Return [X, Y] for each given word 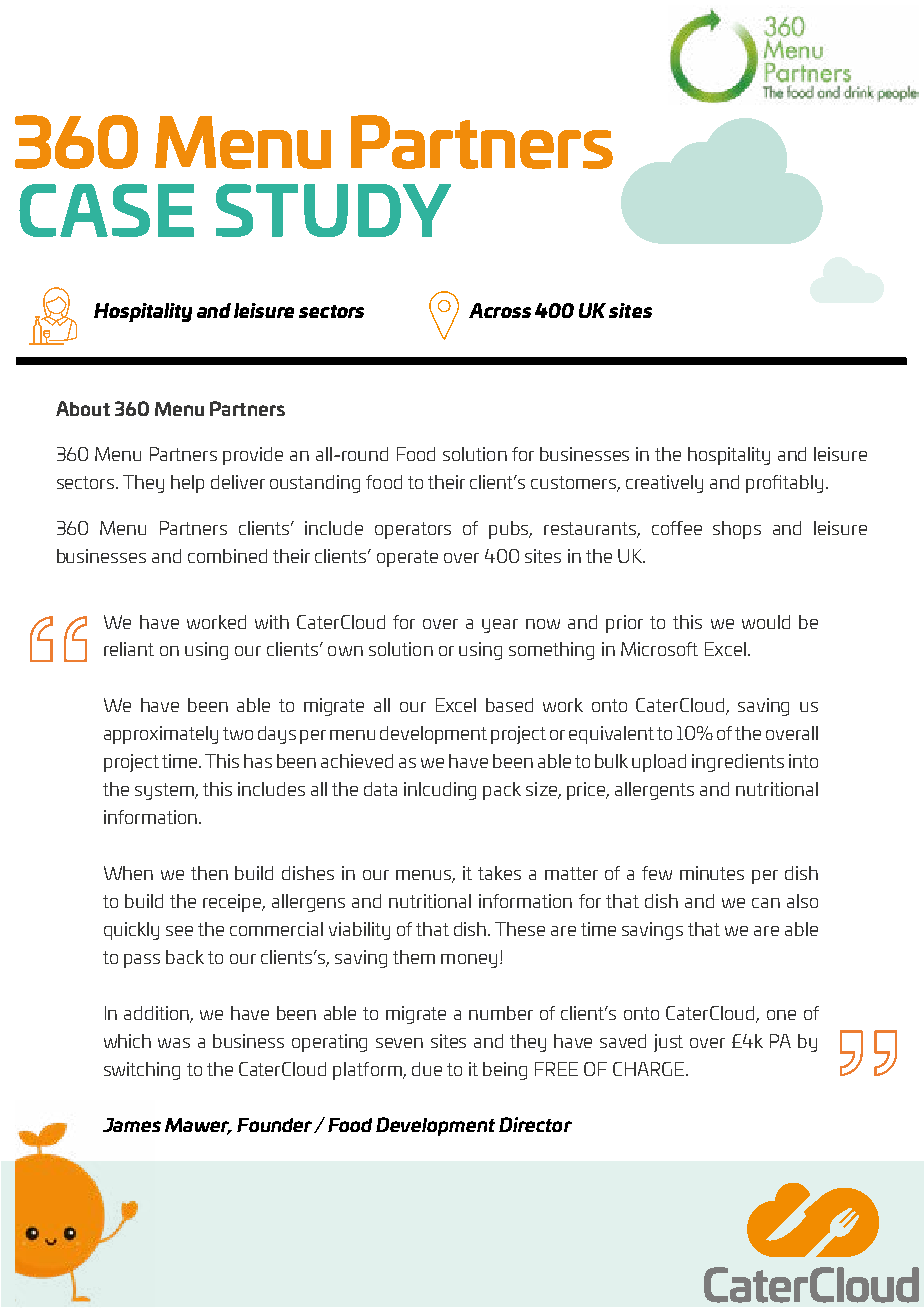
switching [142, 1071]
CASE [106, 210]
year [500, 626]
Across [500, 310]
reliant [129, 649]
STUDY [333, 210]
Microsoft [659, 649]
